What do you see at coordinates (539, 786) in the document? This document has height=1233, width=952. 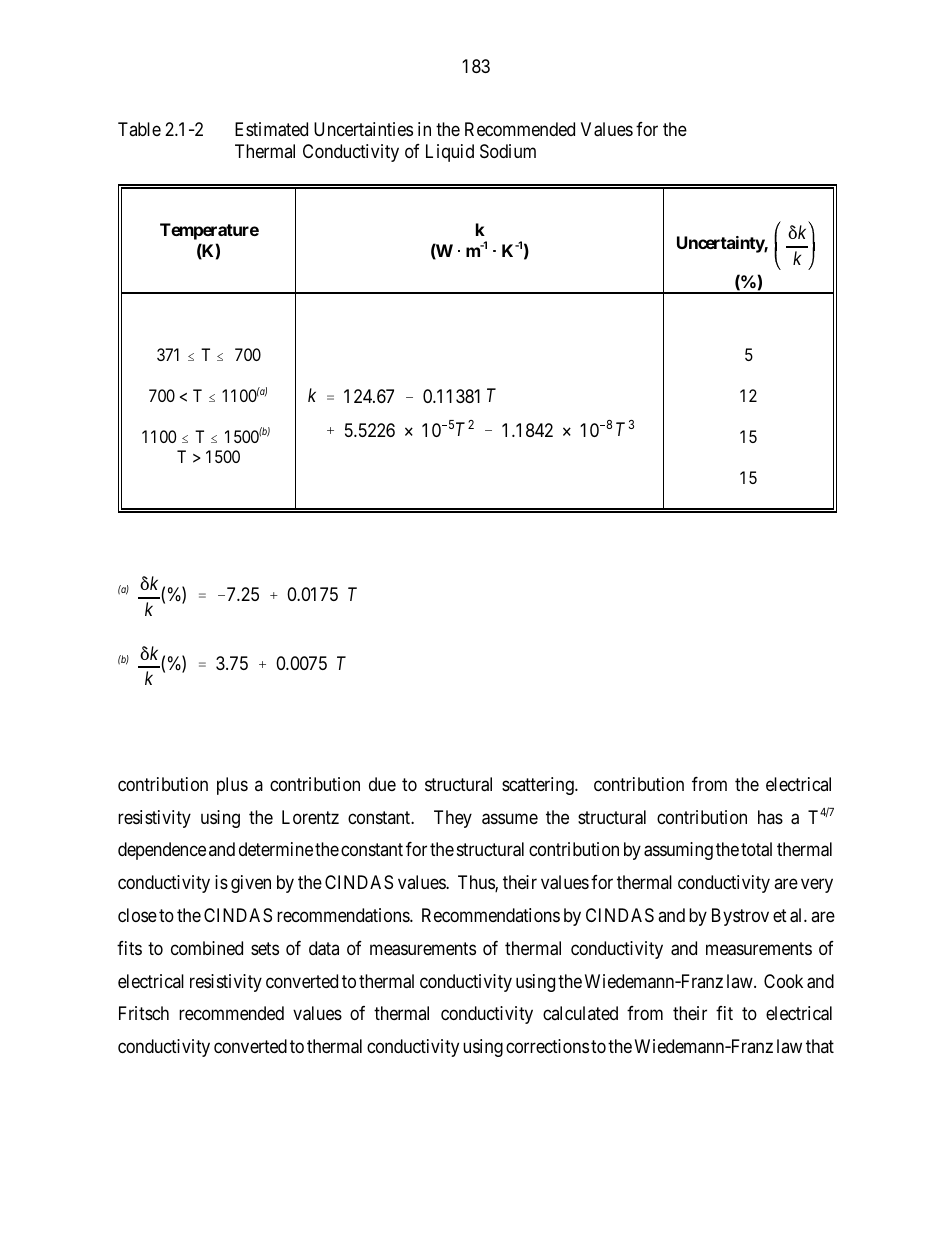 I see `scattering` at bounding box center [539, 786].
